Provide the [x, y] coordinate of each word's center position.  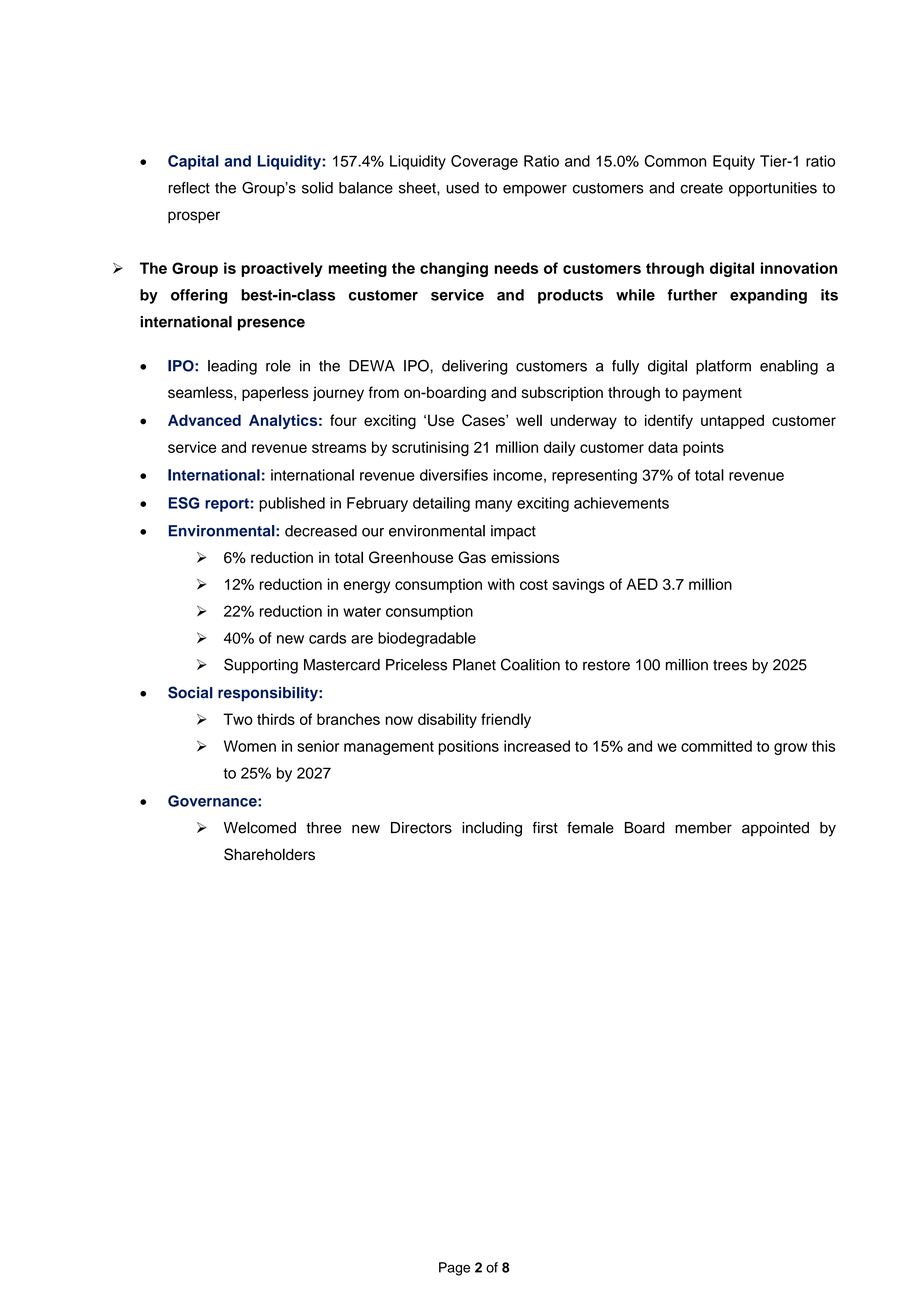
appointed [775, 829]
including [492, 829]
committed [716, 746]
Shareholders [269, 854]
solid [317, 188]
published [292, 504]
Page [454, 1269]
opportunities [773, 189]
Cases [484, 420]
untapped [732, 421]
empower [535, 190]
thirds [276, 719]
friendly [506, 720]
